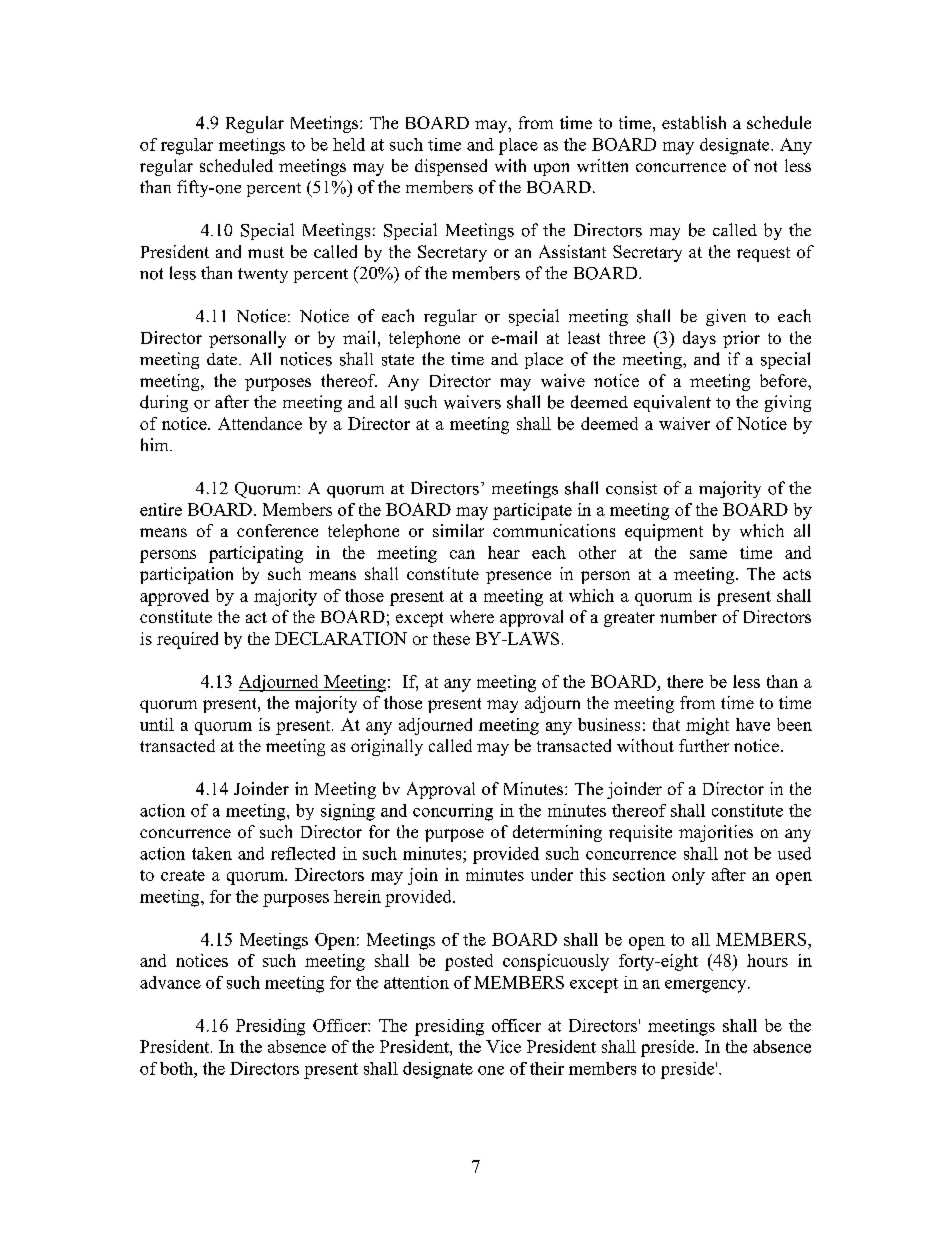 This screenshot has height=1233, width=952. Describe the element at coordinates (503, 1046) in the screenshot. I see `Vice` at that location.
